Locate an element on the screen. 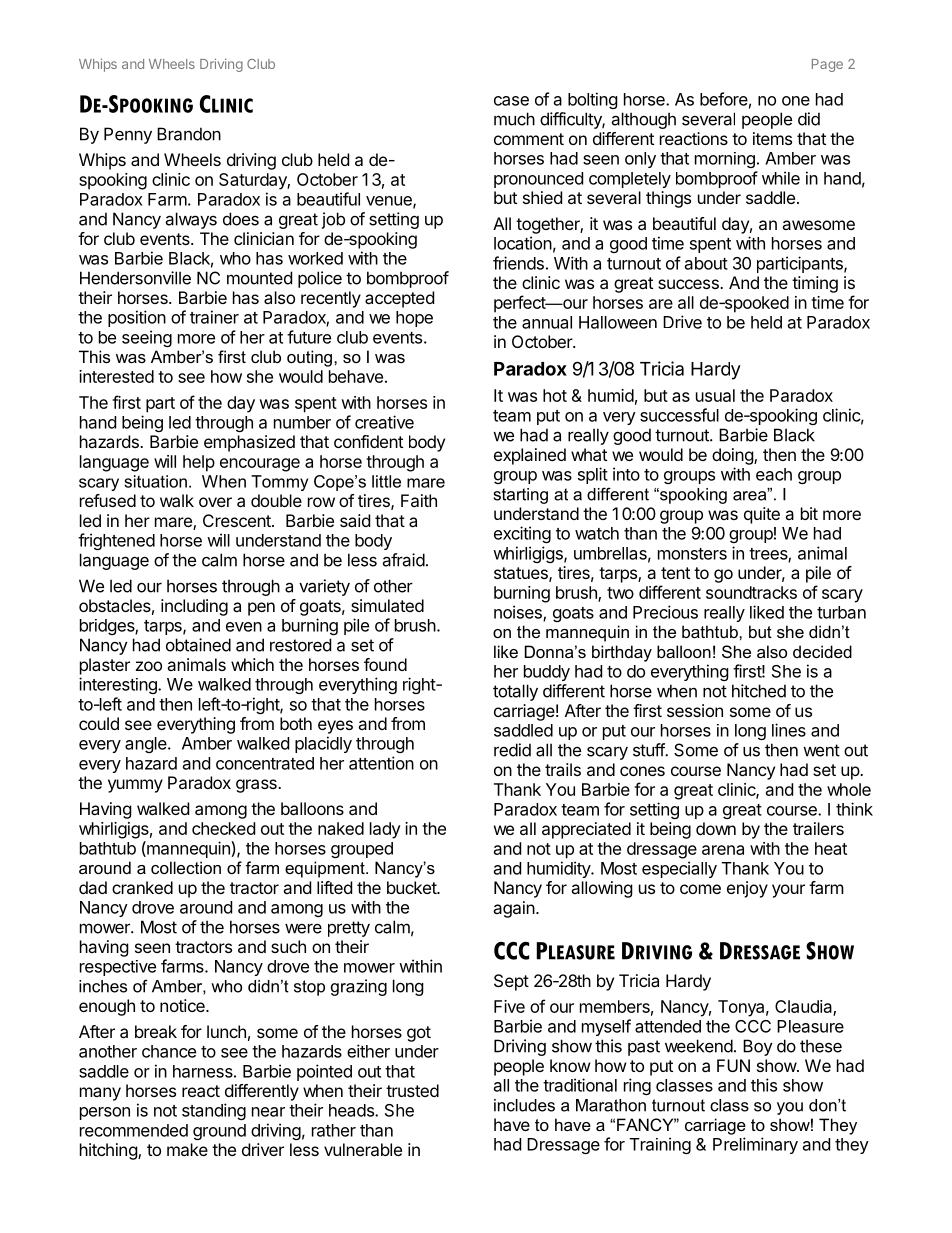  enjoy is located at coordinates (747, 889).
